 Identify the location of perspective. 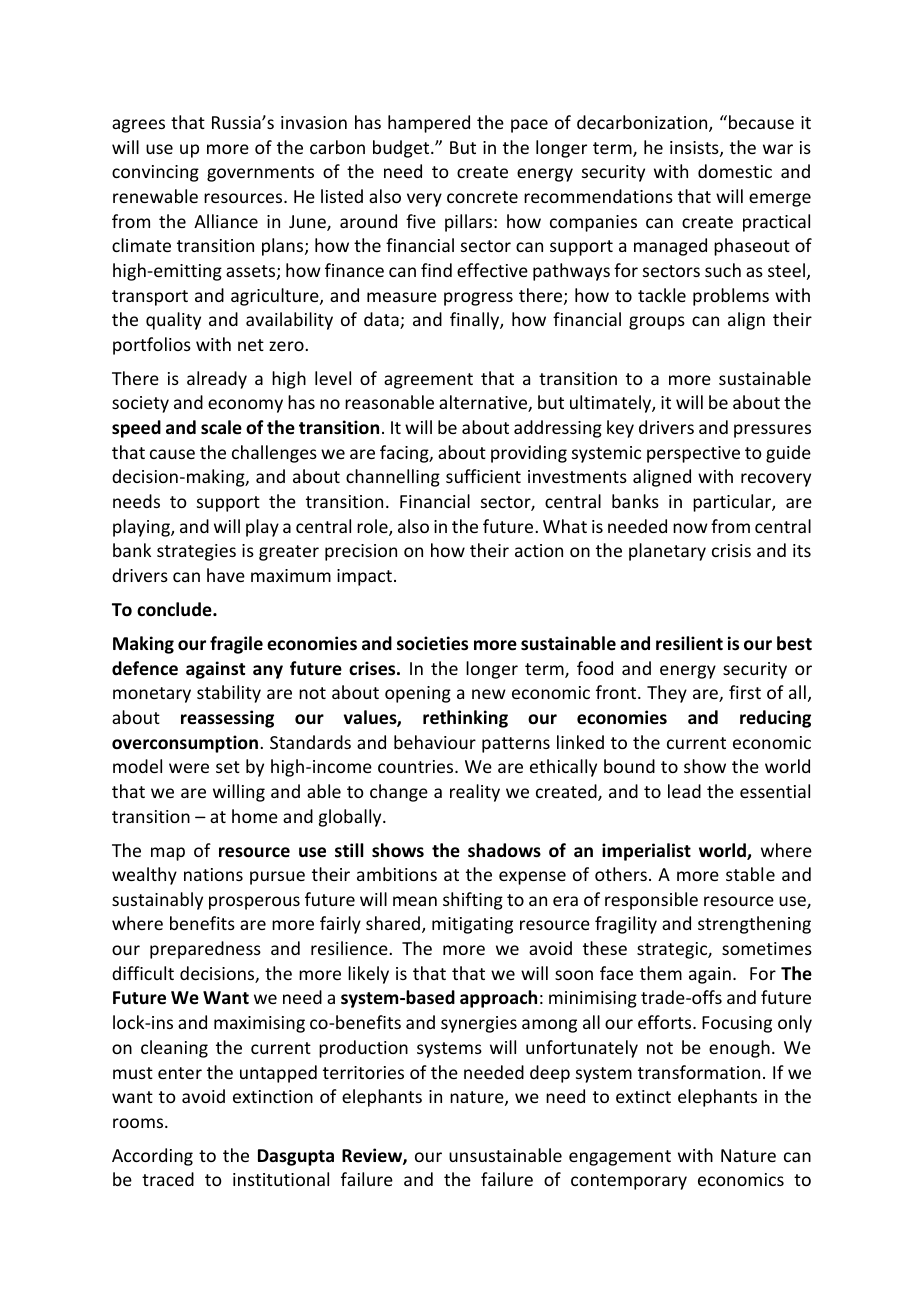
(693, 454).
